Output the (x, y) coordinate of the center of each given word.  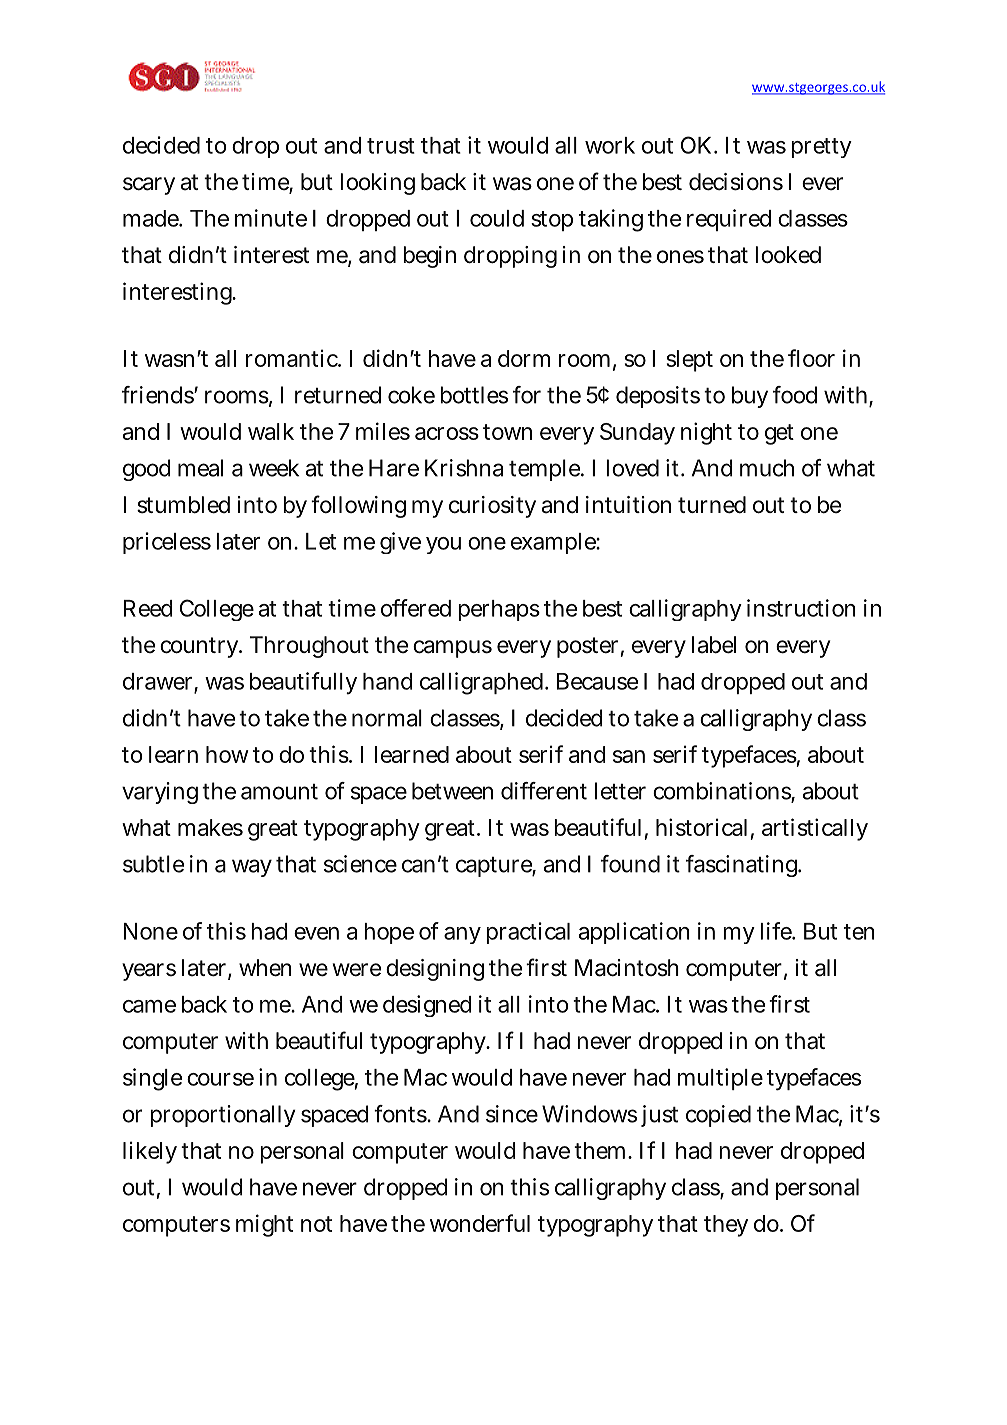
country (200, 647)
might (264, 1225)
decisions (736, 182)
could (497, 218)
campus (452, 649)
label (714, 645)
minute (271, 218)
